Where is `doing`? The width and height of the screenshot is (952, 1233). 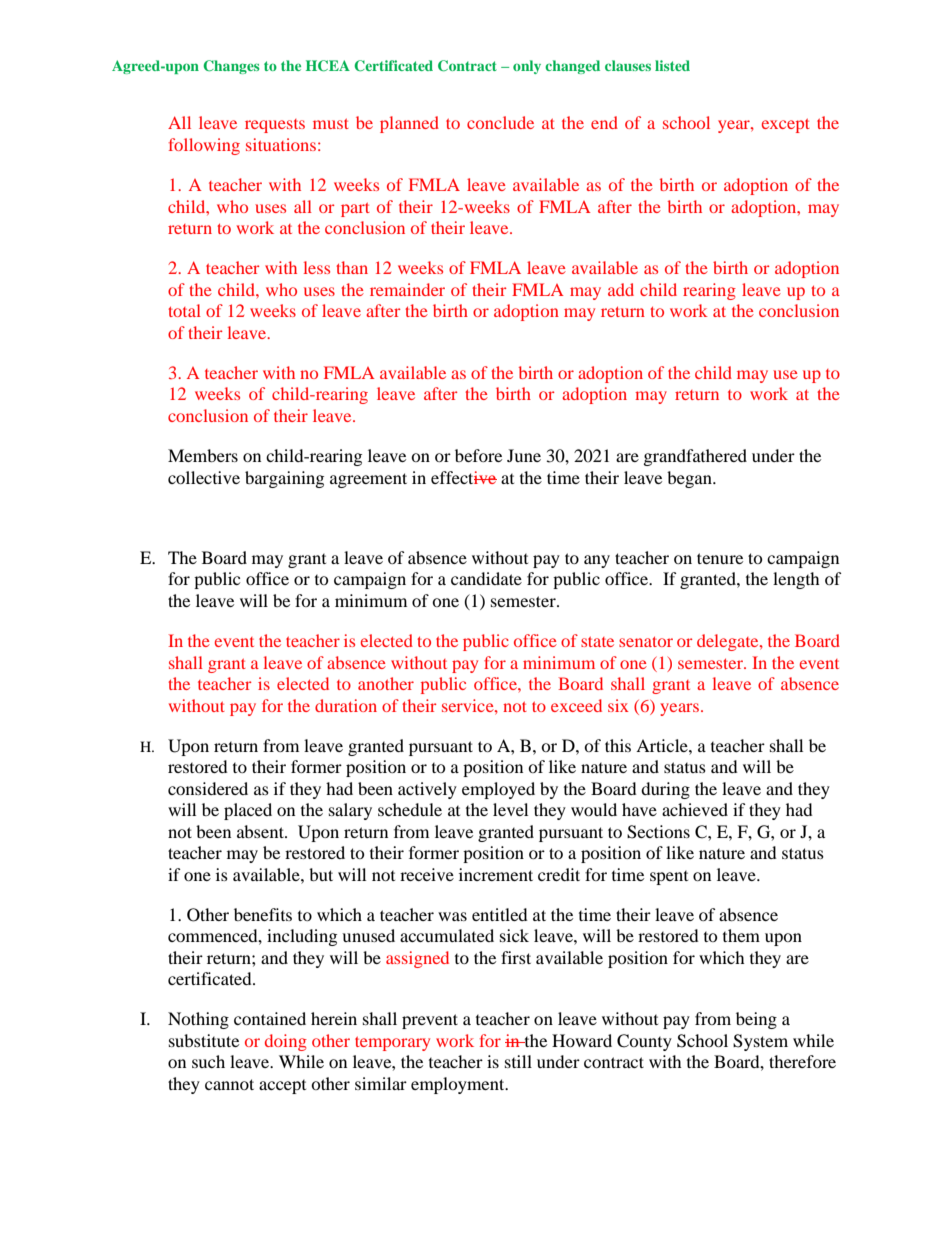
doing is located at coordinates (286, 1042).
